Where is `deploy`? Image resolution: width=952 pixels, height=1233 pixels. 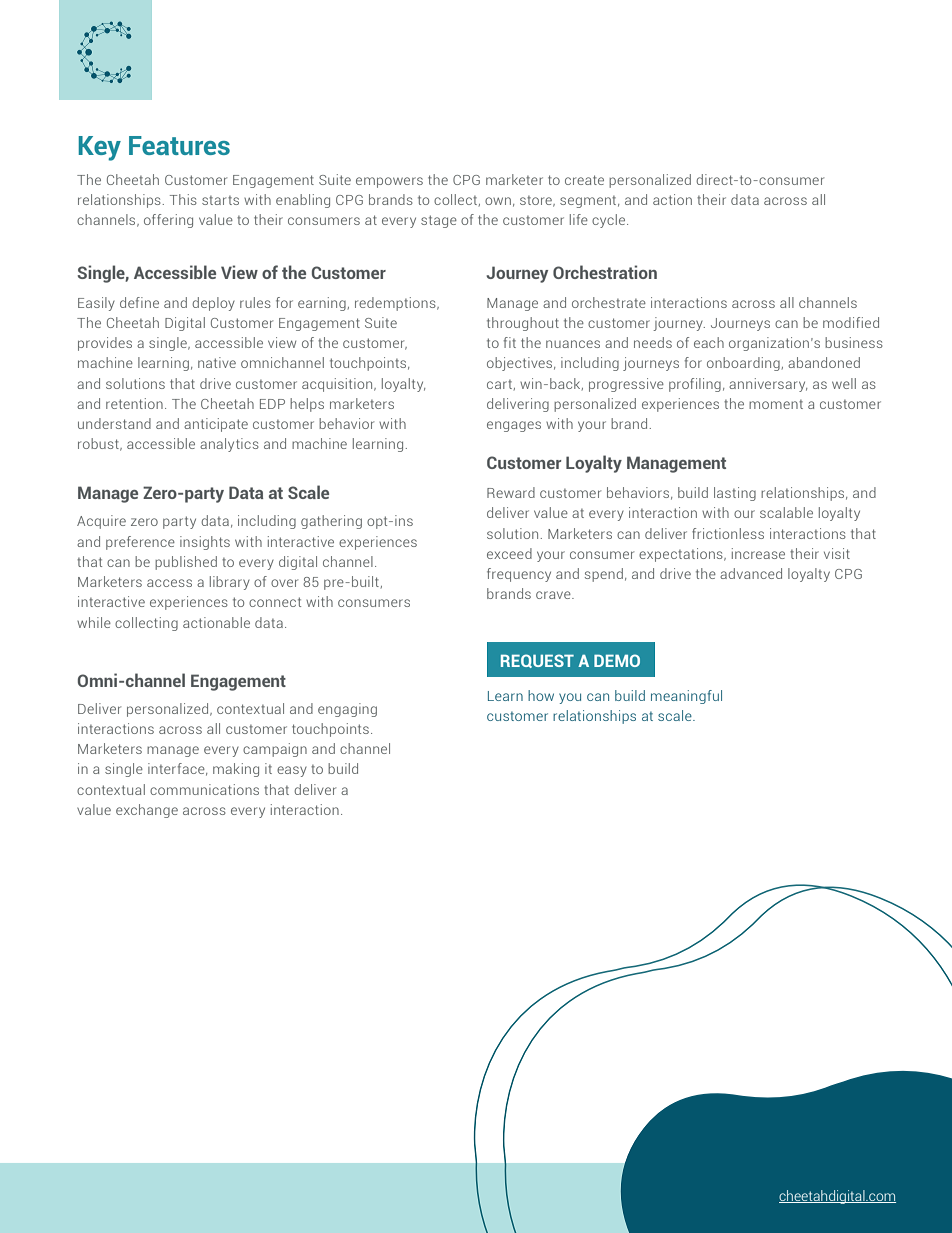
deploy is located at coordinates (213, 304).
